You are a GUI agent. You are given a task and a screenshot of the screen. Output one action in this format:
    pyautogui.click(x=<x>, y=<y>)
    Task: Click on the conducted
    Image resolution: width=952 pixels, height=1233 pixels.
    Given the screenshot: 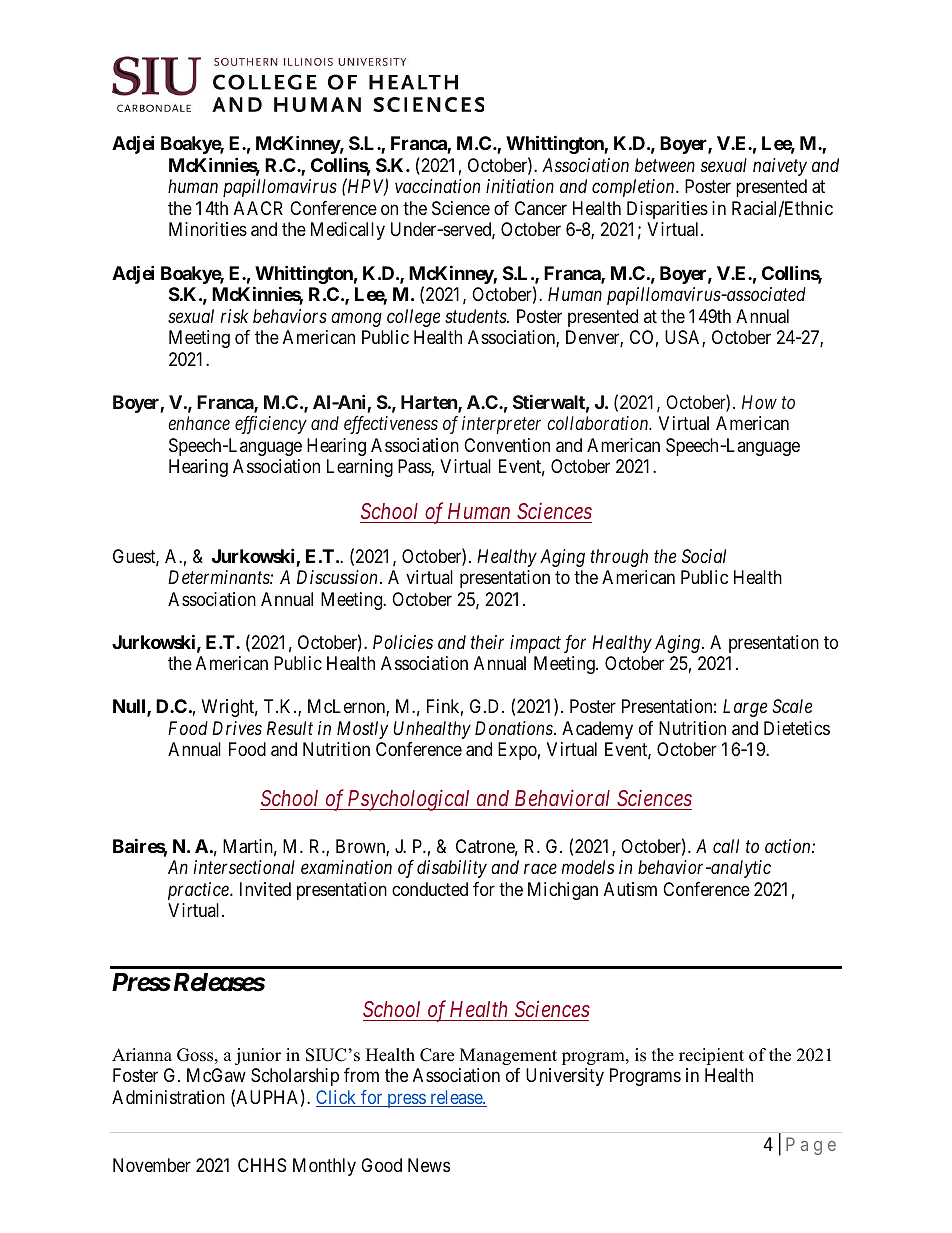 What is the action you would take?
    pyautogui.click(x=430, y=889)
